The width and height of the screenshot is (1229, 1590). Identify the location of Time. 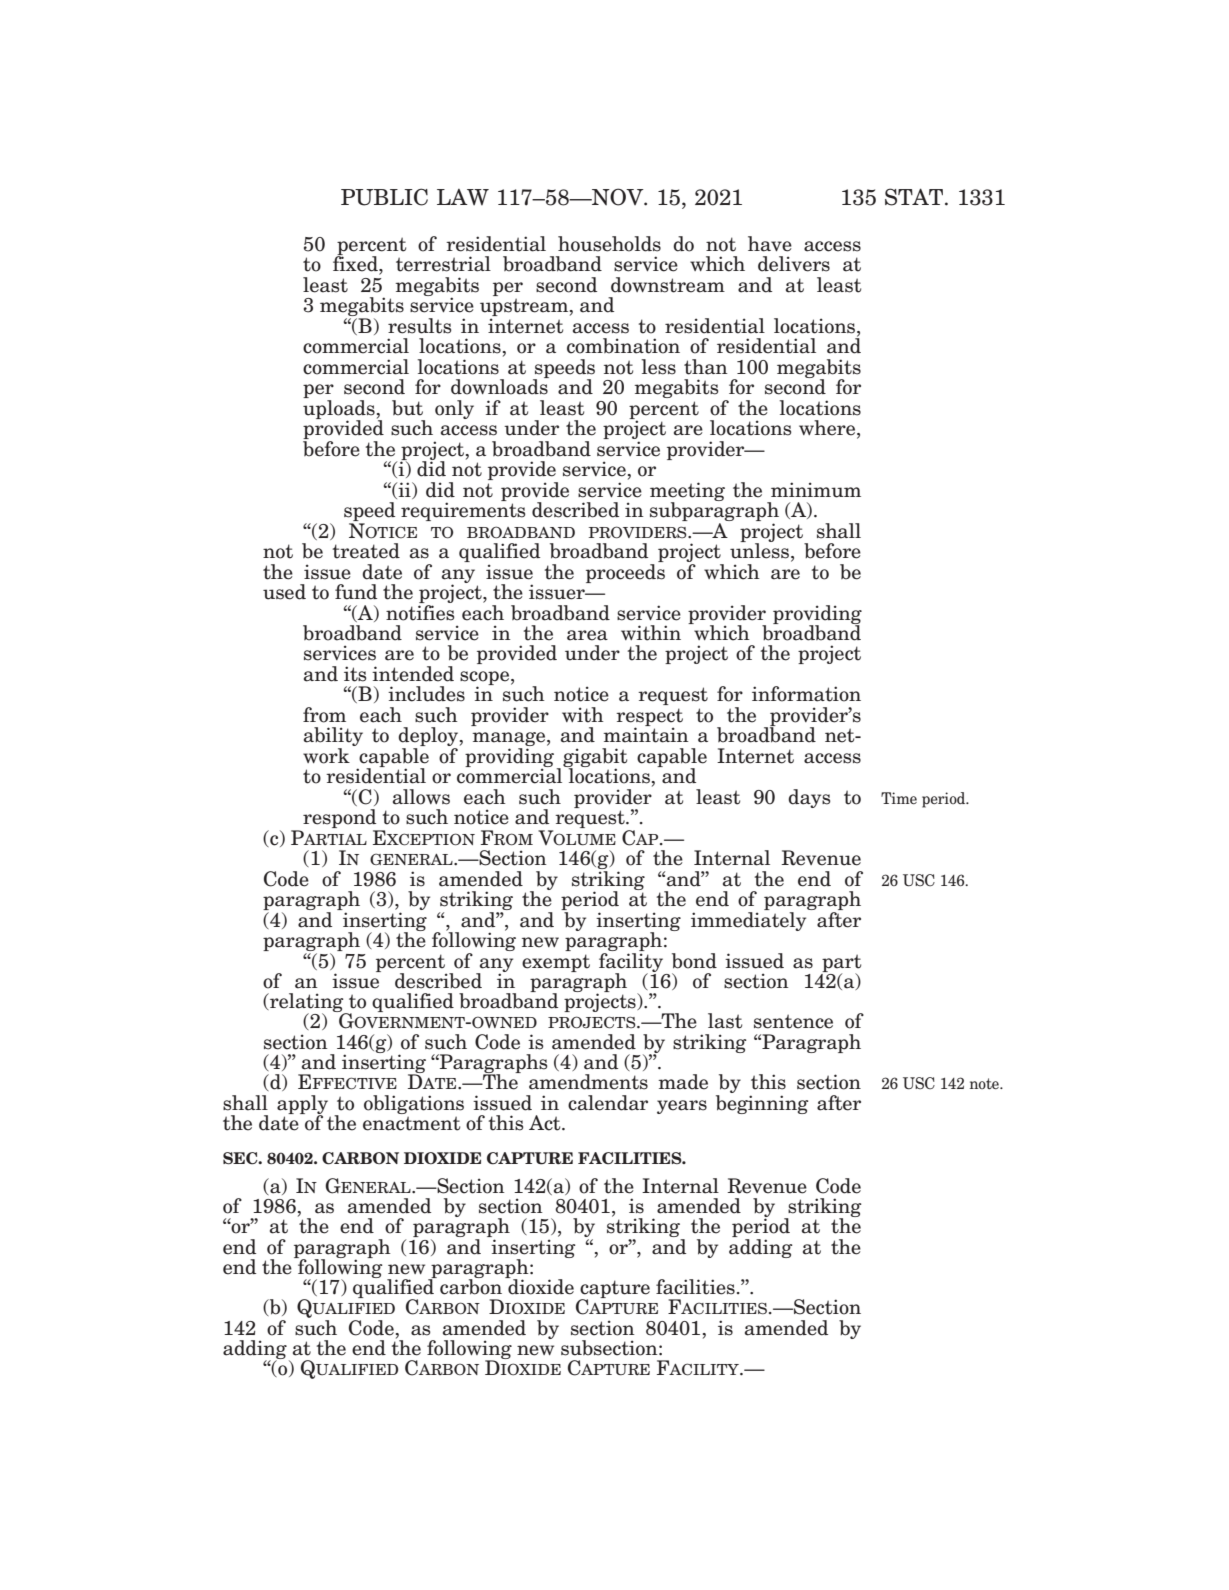
(899, 798).
